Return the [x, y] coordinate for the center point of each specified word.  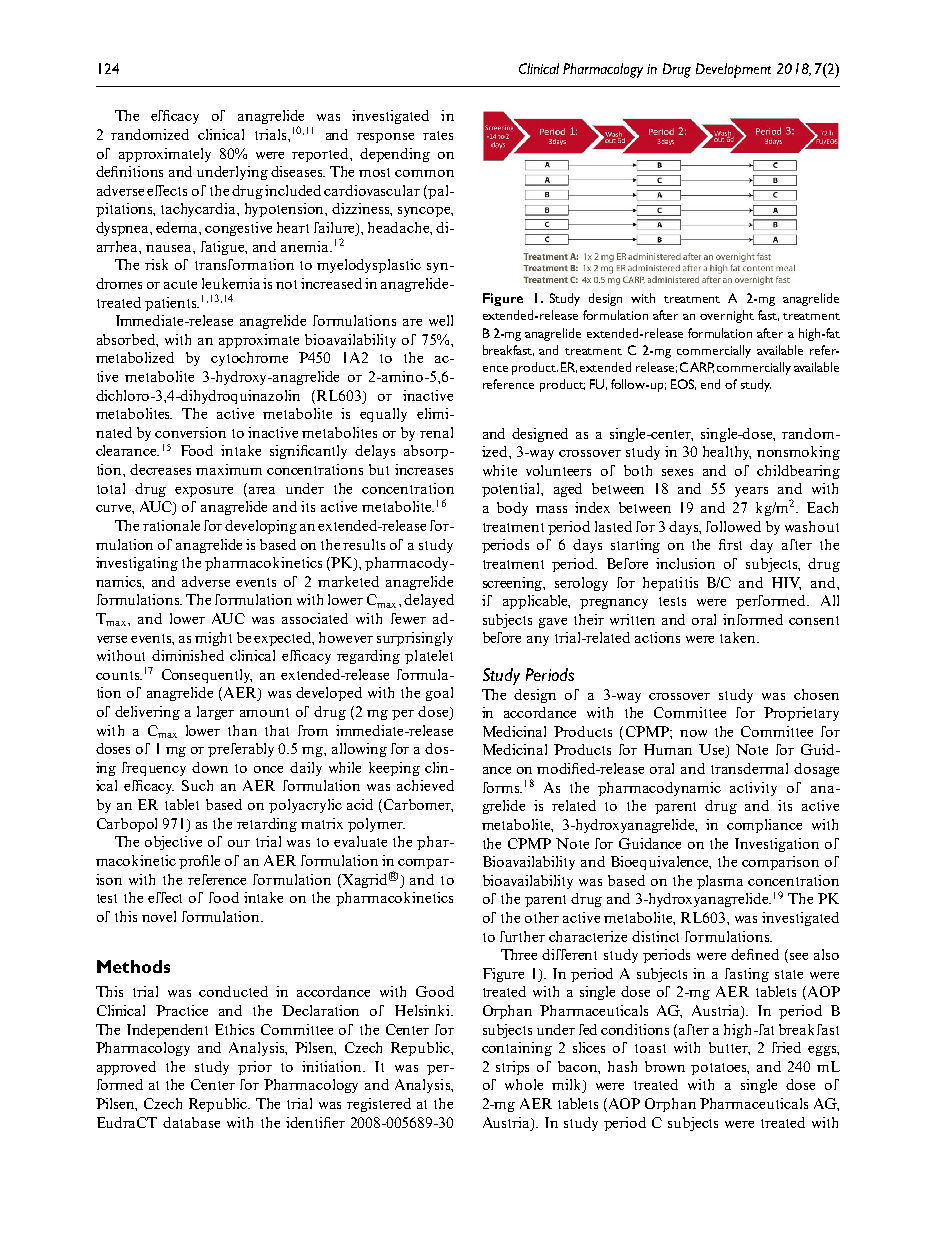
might [213, 639]
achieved [425, 785]
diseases [298, 171]
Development [733, 70]
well [441, 320]
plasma [720, 882]
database [191, 1122]
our [239, 843]
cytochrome [249, 359]
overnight [727, 316]
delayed [429, 601]
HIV [786, 583]
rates [438, 135]
